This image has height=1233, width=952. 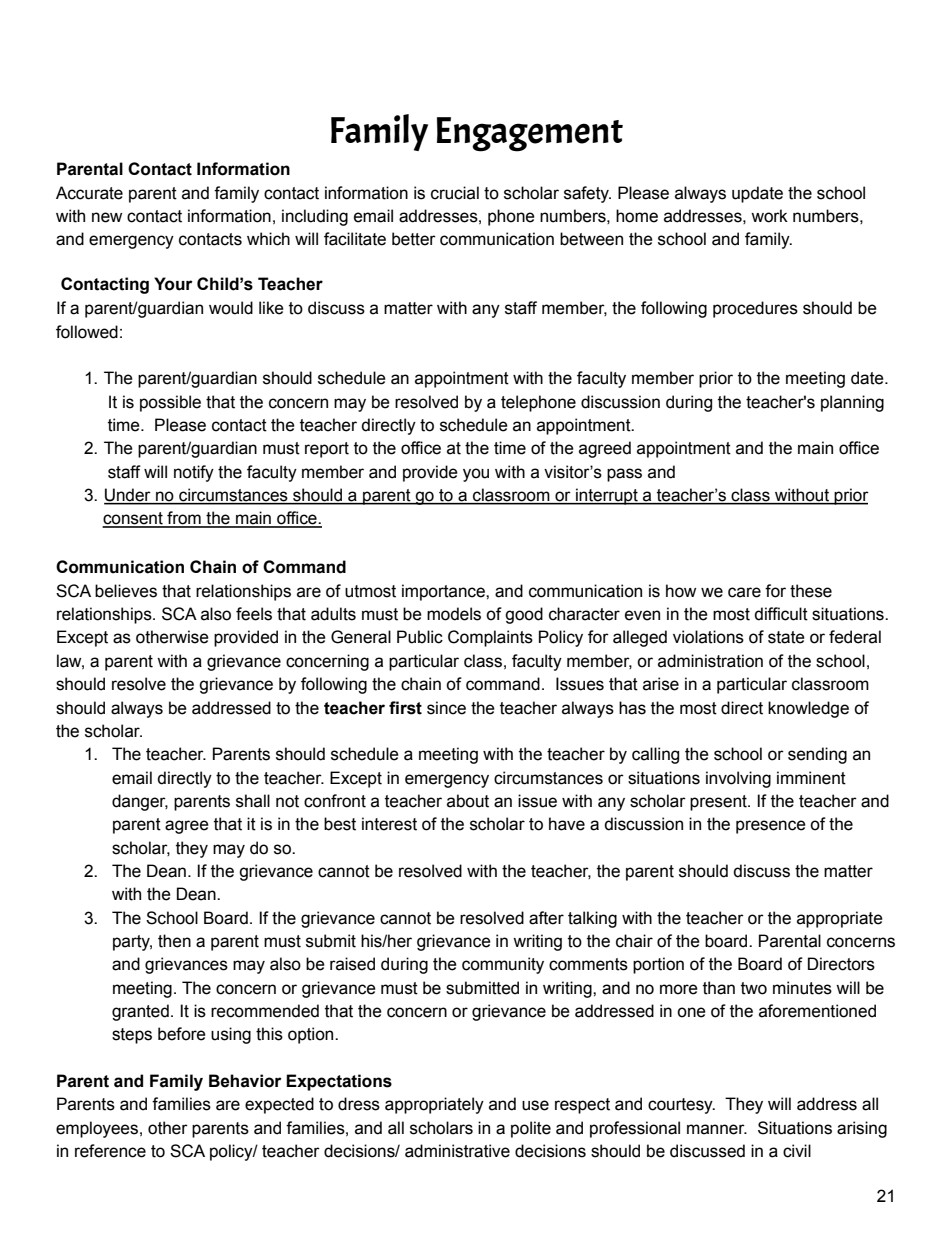 What do you see at coordinates (455, 193) in the image?
I see `crucial` at bounding box center [455, 193].
